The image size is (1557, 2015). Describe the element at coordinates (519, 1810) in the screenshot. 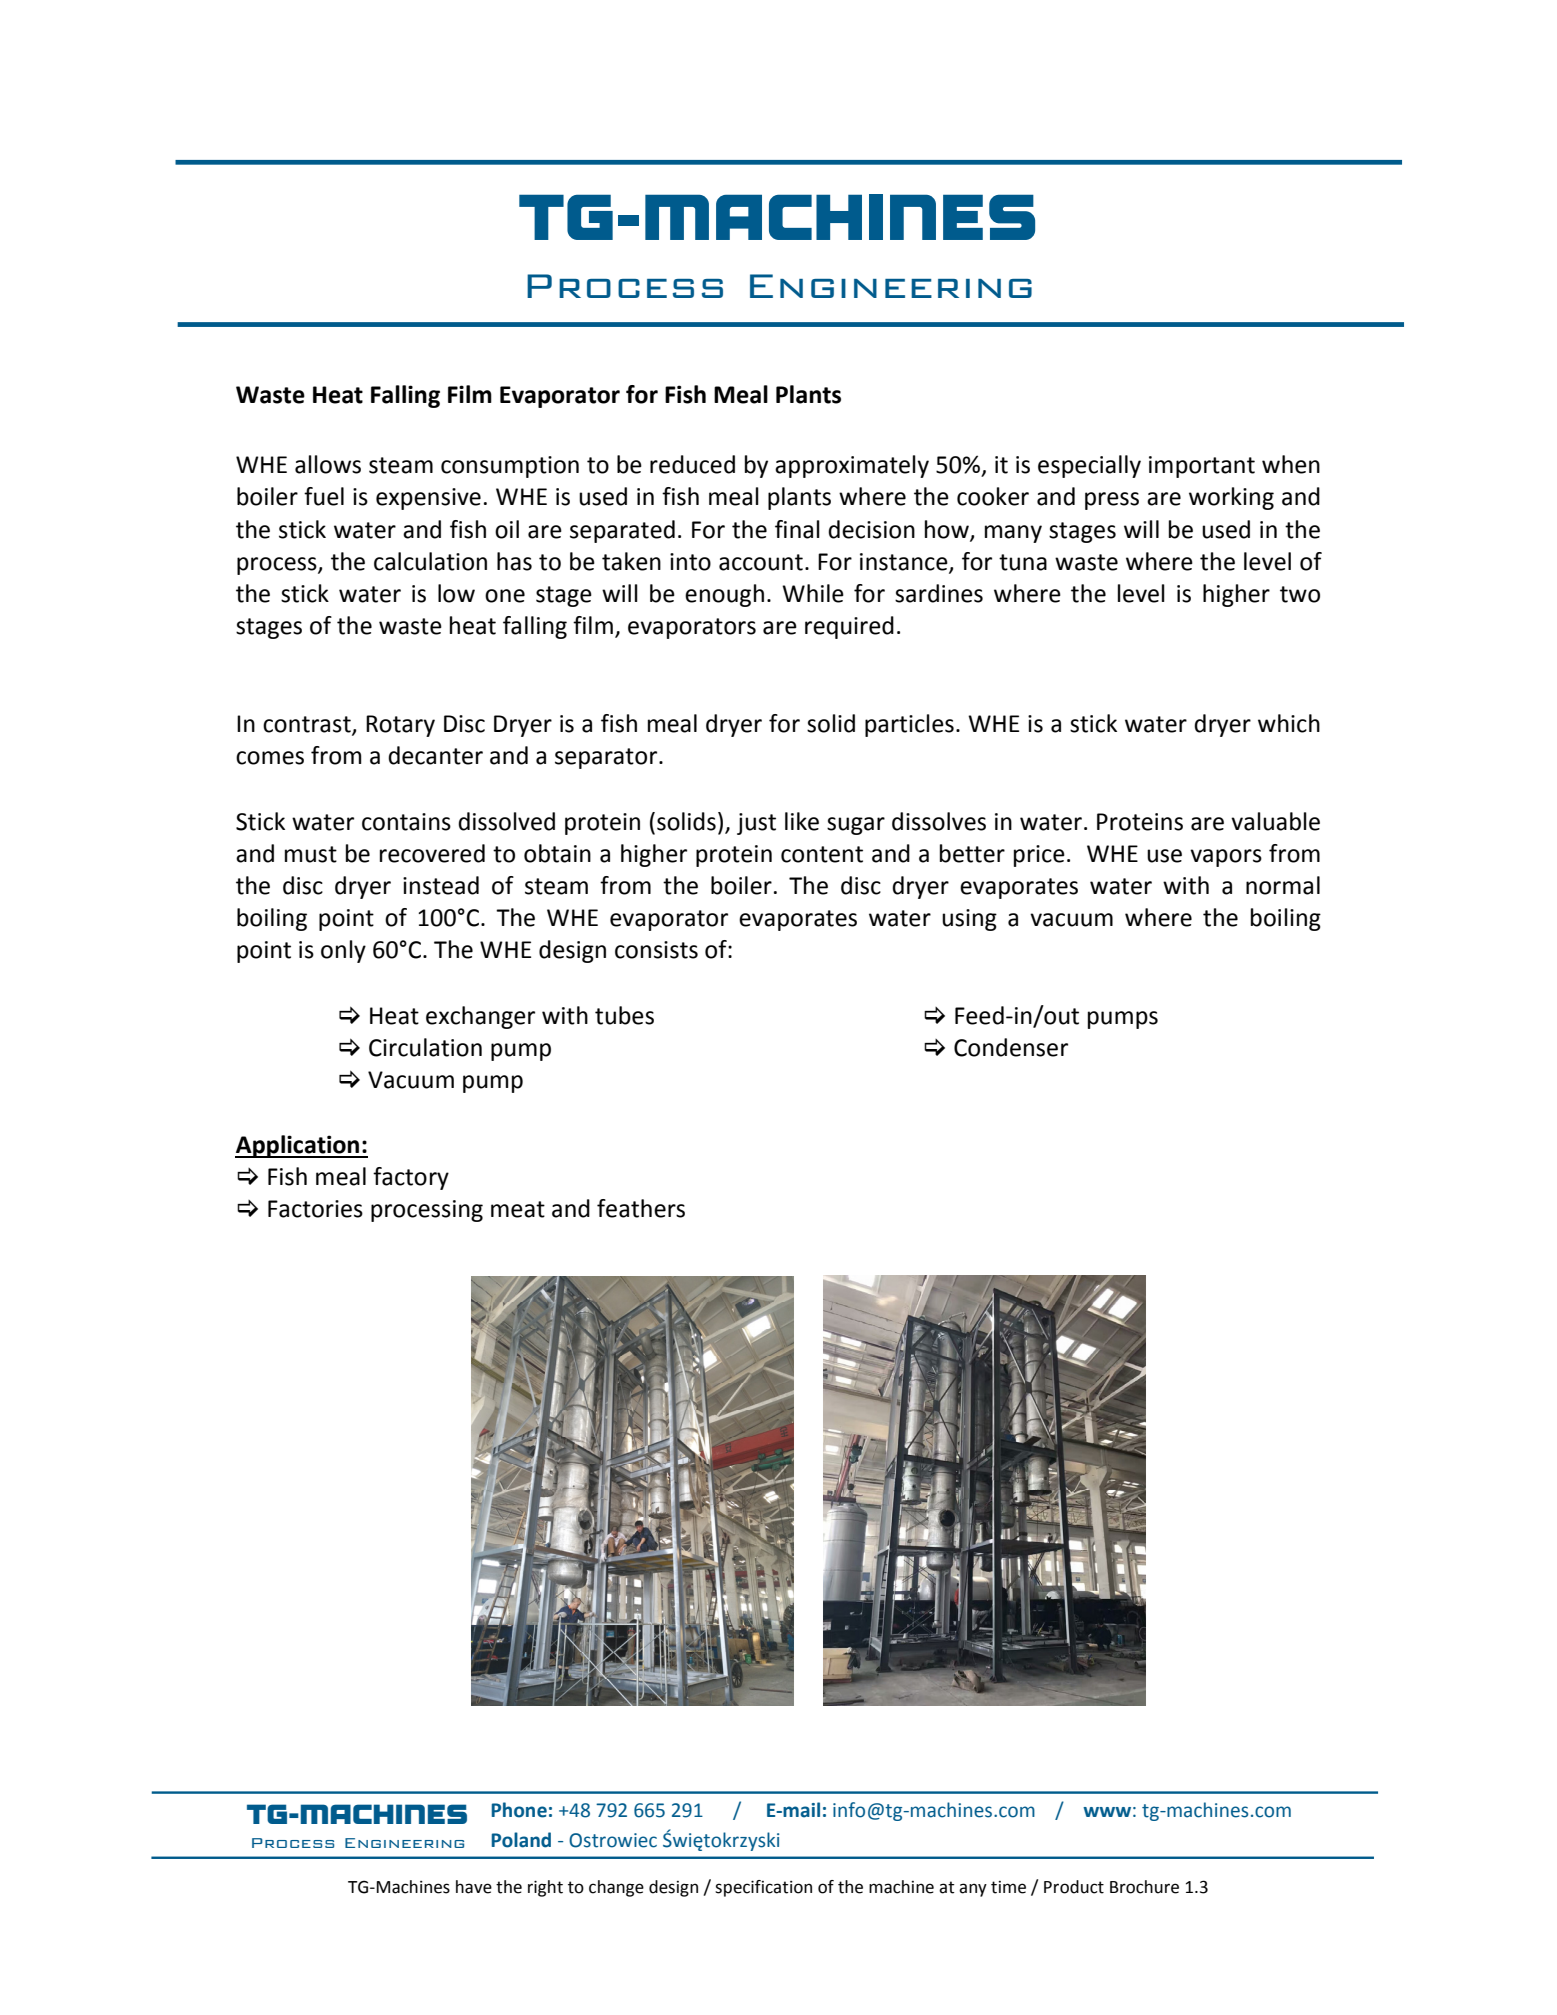

I see `Phone` at that location.
